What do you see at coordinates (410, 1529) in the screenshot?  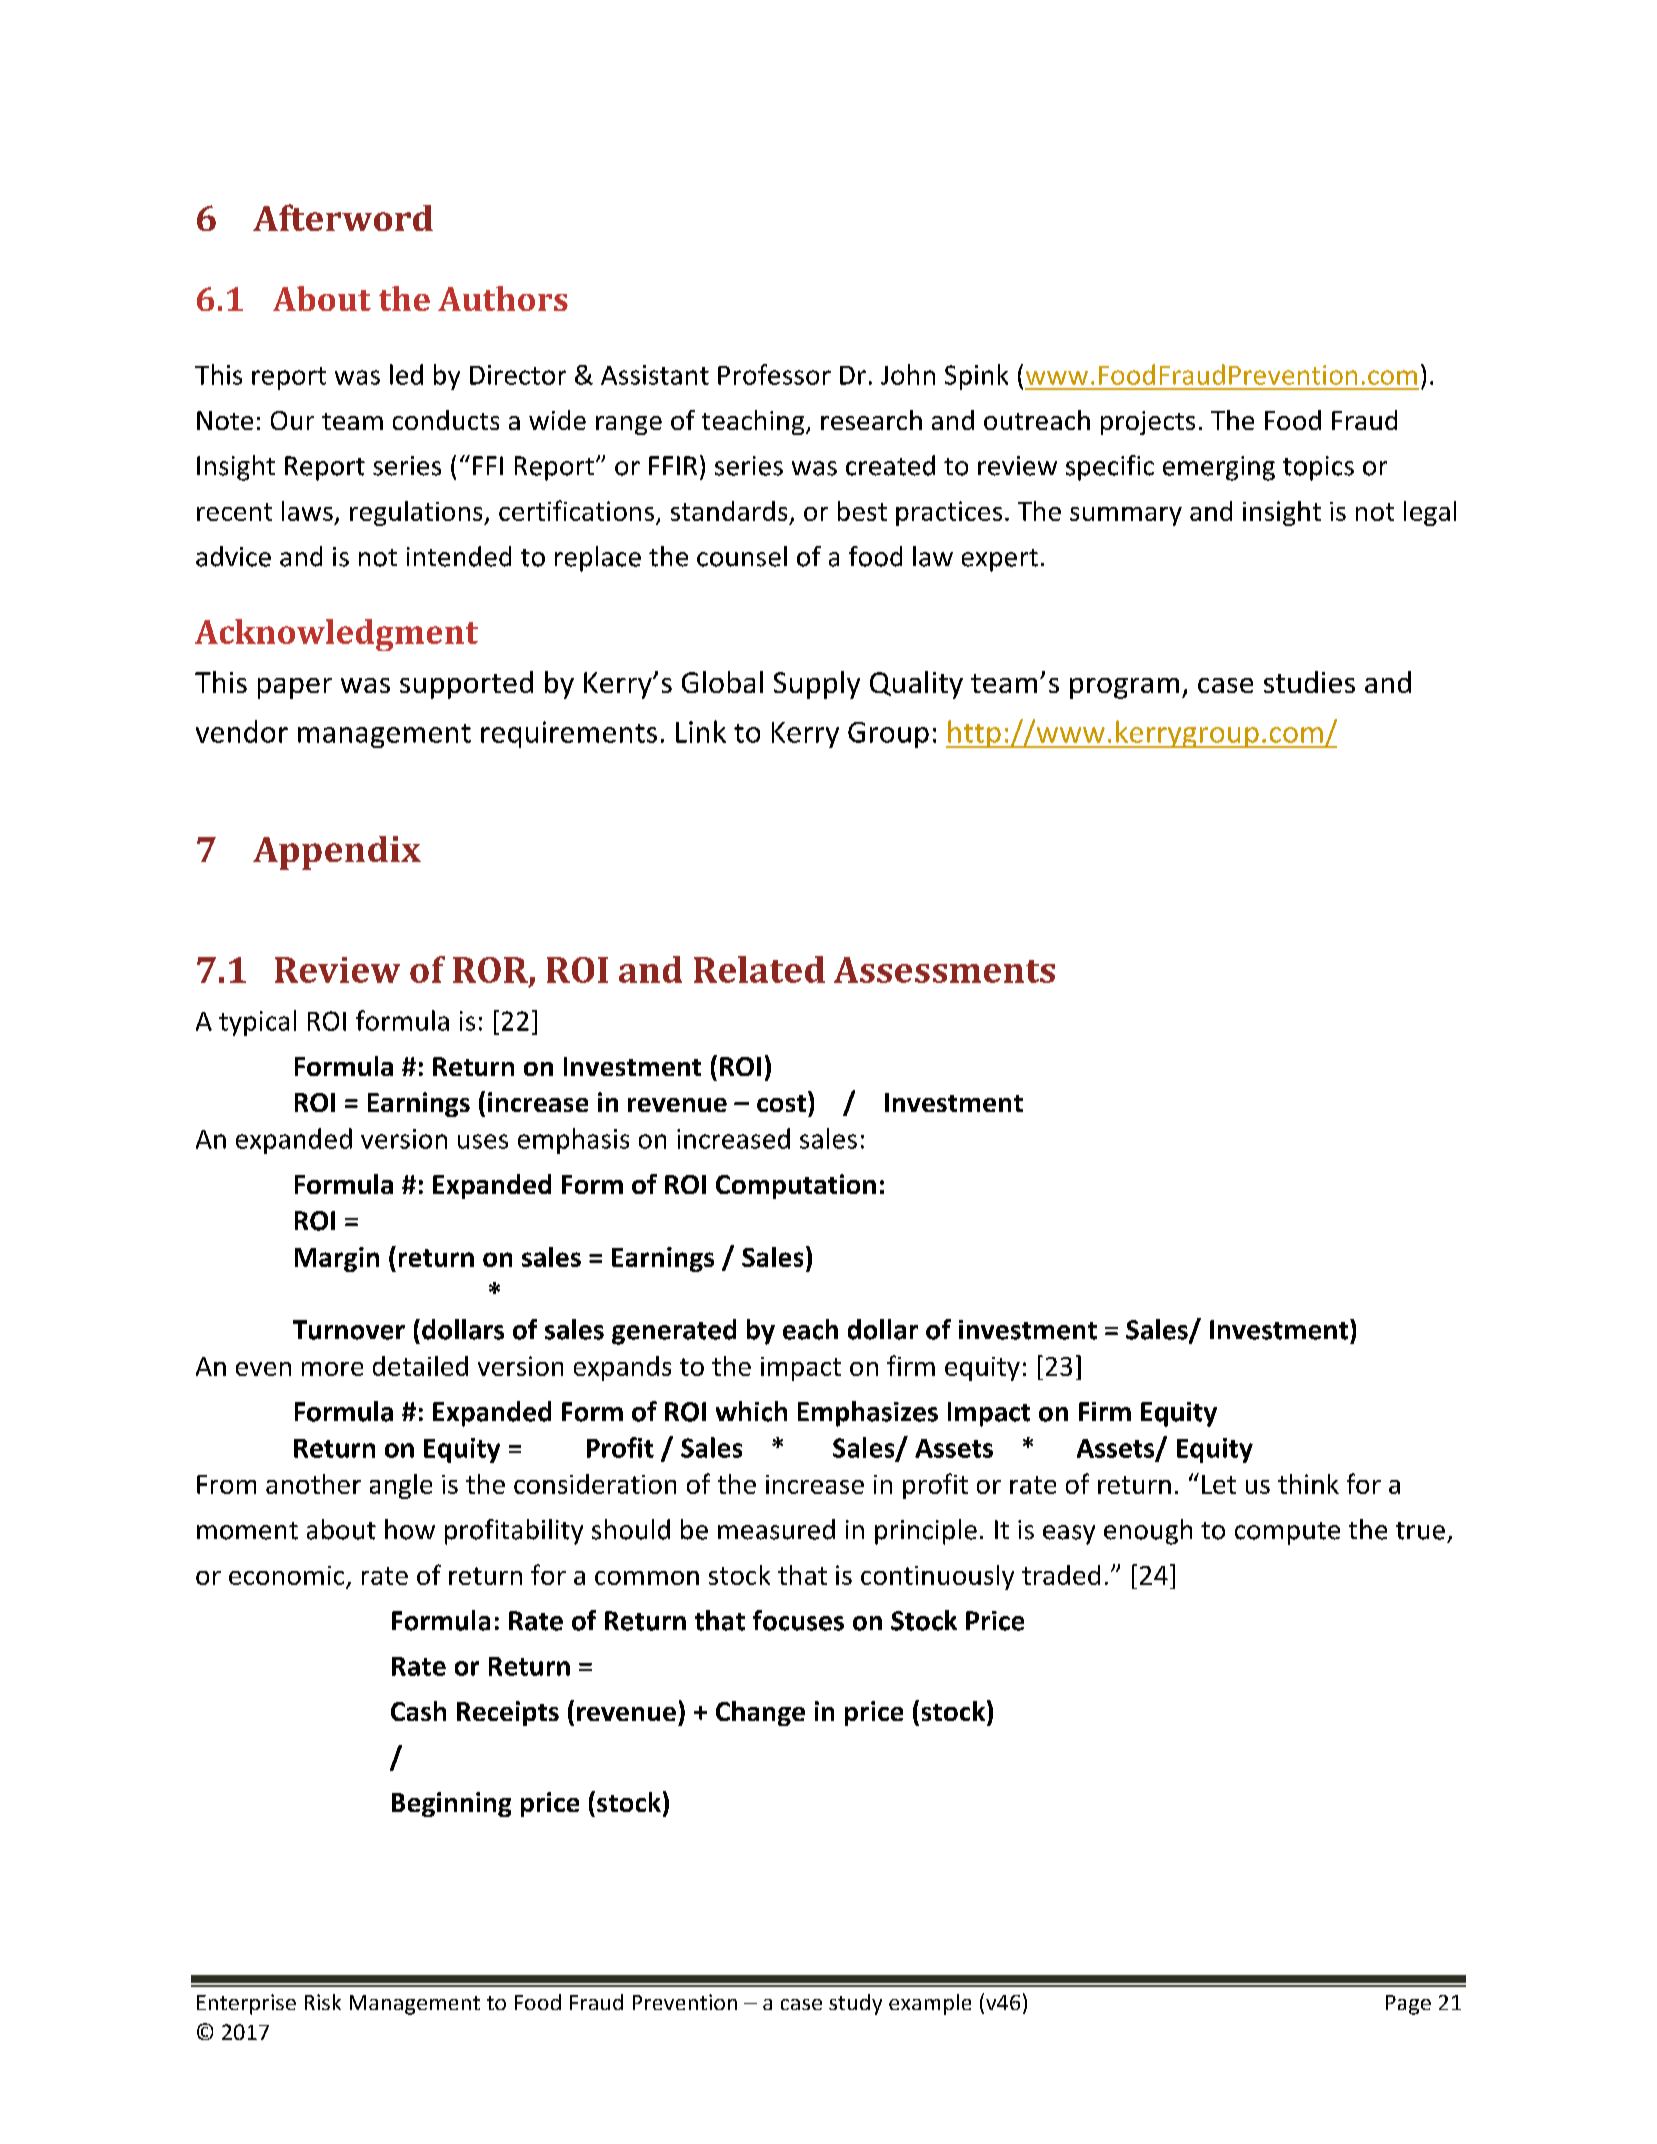 I see `how` at bounding box center [410, 1529].
